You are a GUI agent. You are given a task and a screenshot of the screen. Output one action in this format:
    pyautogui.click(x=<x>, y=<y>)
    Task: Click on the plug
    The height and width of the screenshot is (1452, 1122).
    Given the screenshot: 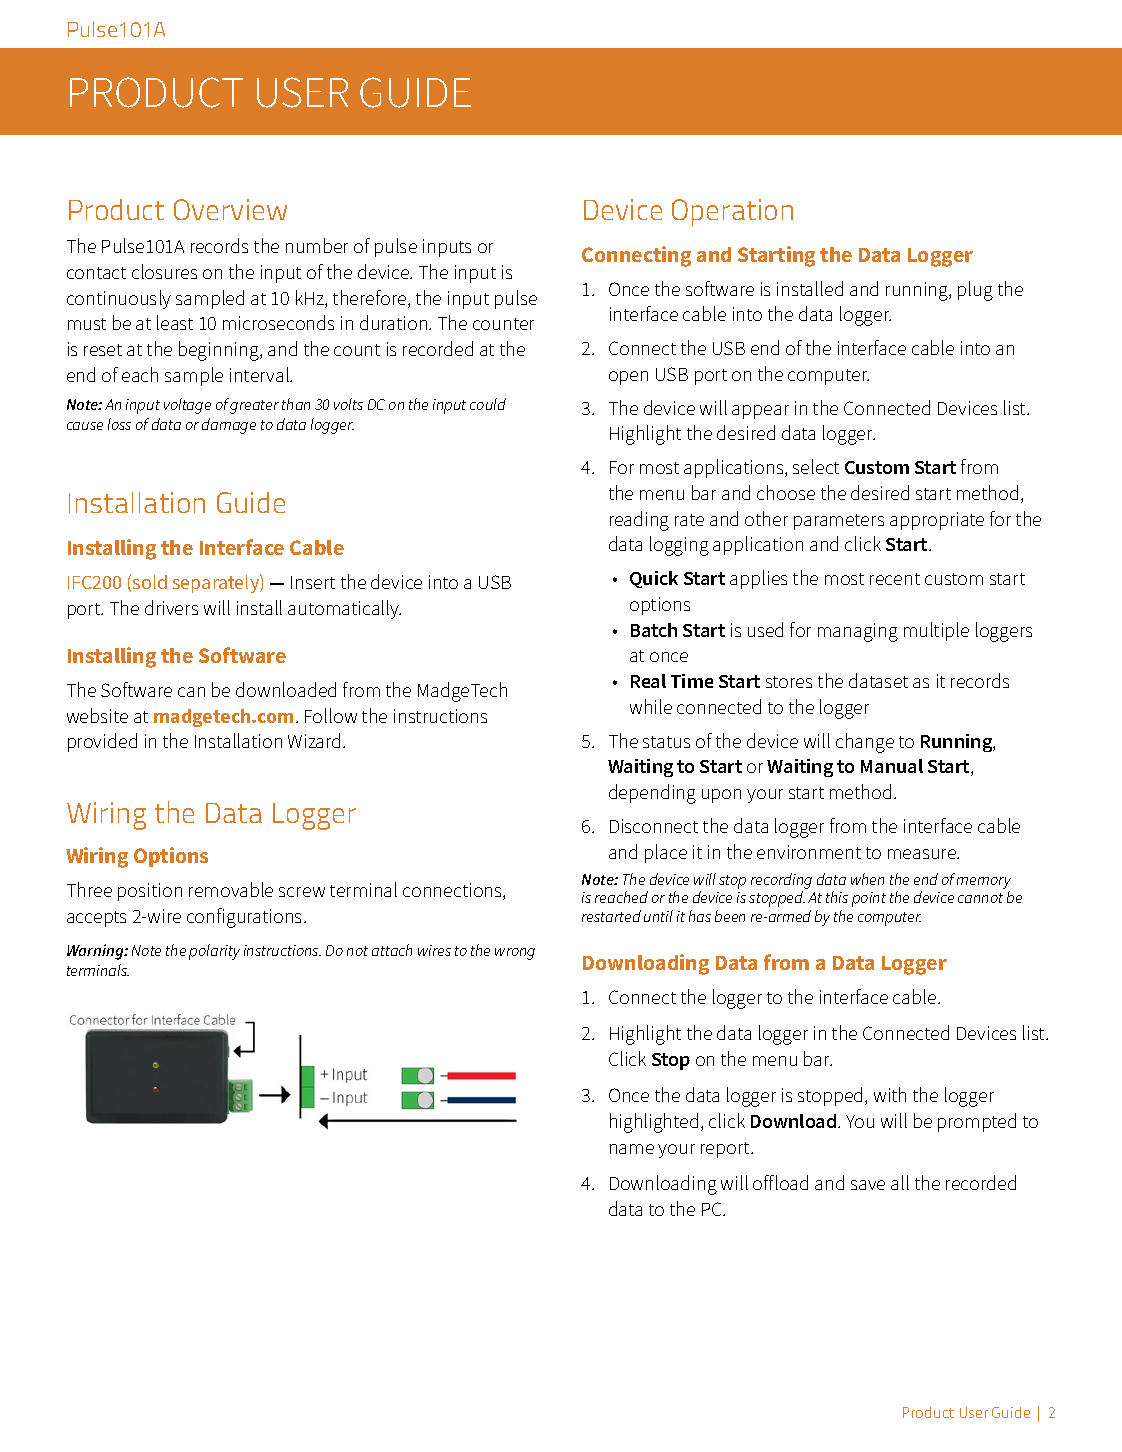 What is the action you would take?
    pyautogui.click(x=975, y=291)
